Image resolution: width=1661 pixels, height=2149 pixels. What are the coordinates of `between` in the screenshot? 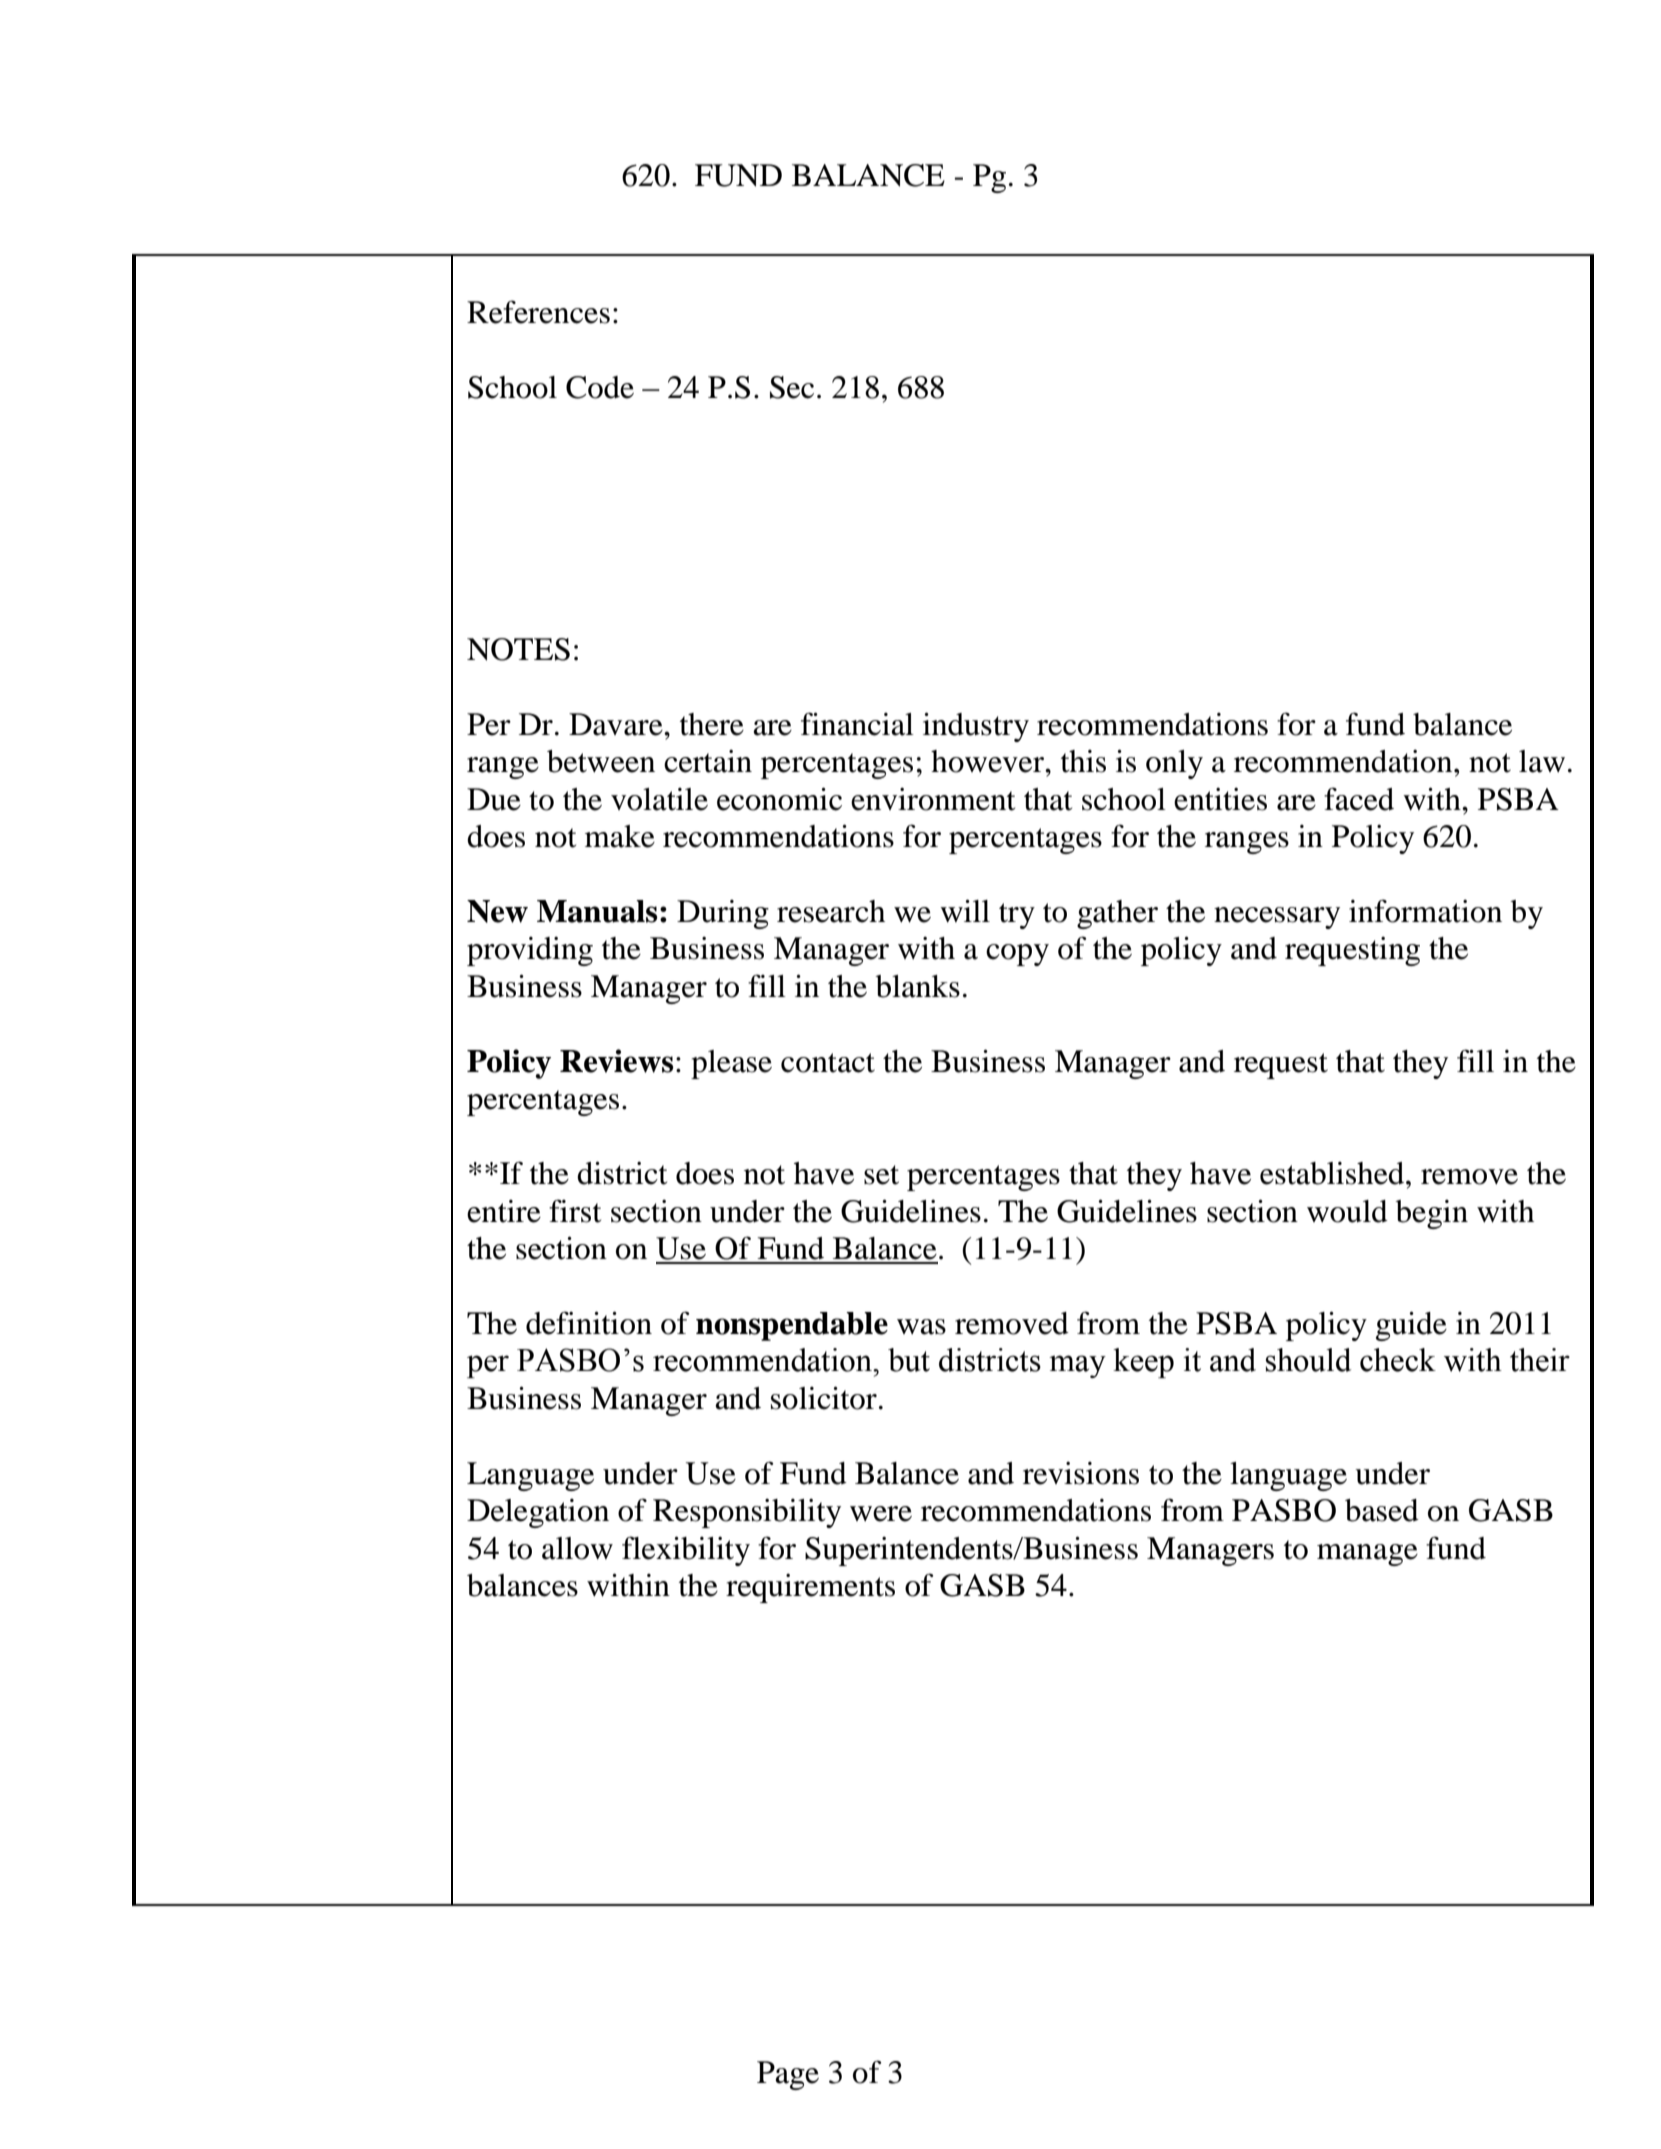 It's located at (601, 761).
